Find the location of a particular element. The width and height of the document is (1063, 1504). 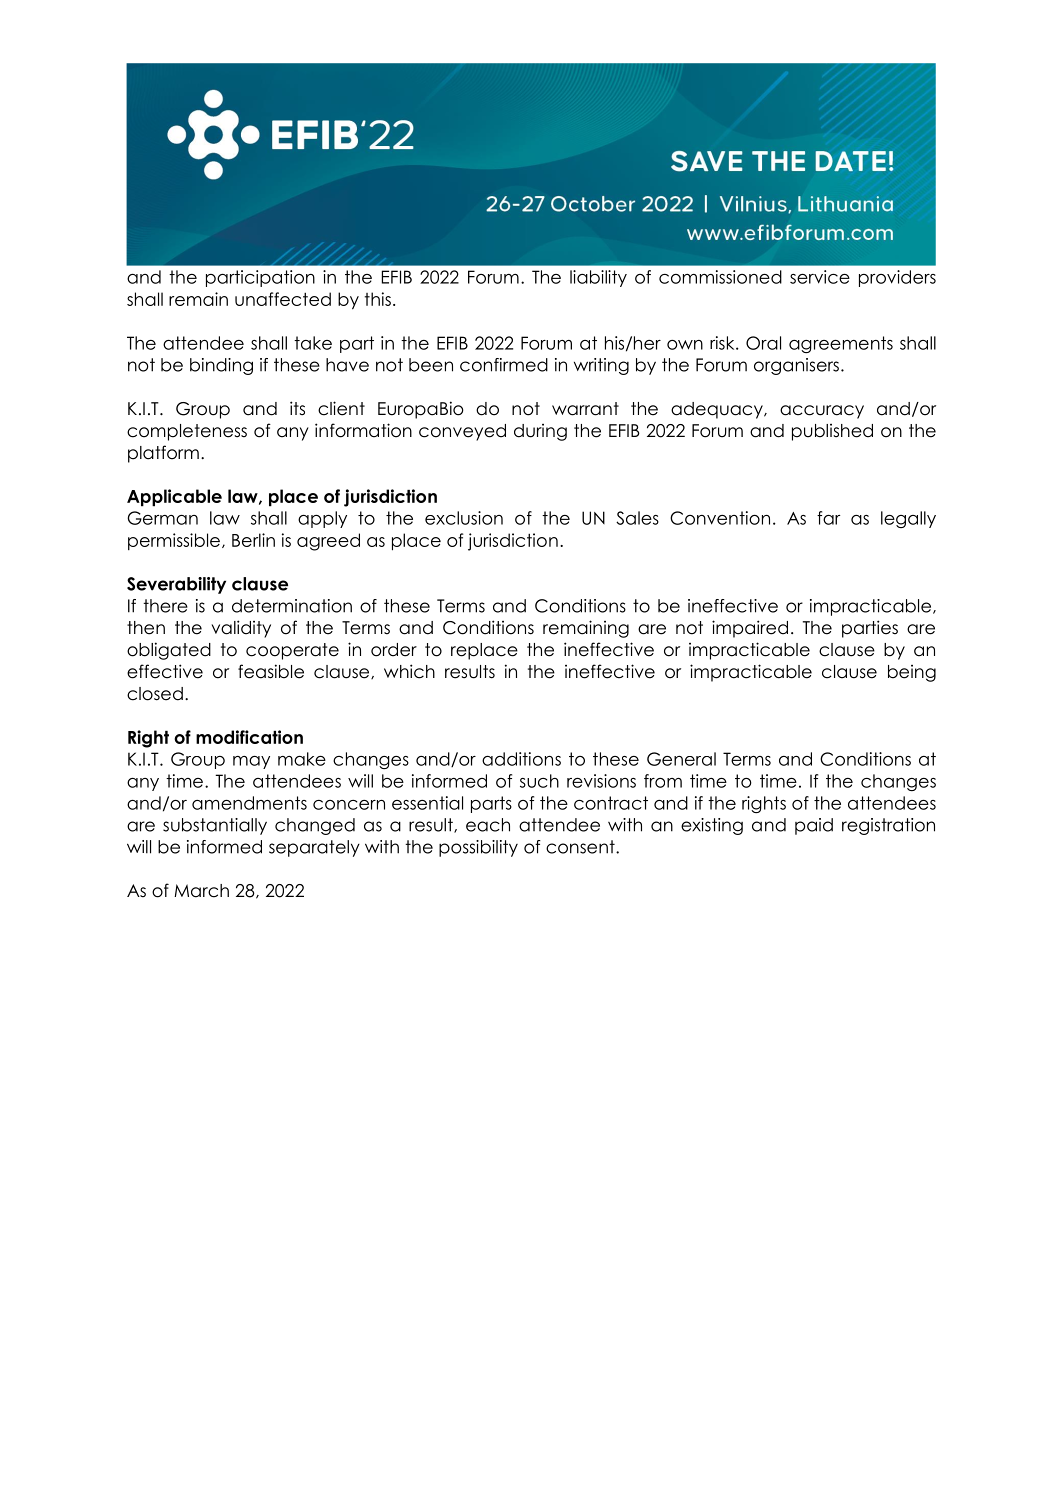

March is located at coordinates (201, 891).
